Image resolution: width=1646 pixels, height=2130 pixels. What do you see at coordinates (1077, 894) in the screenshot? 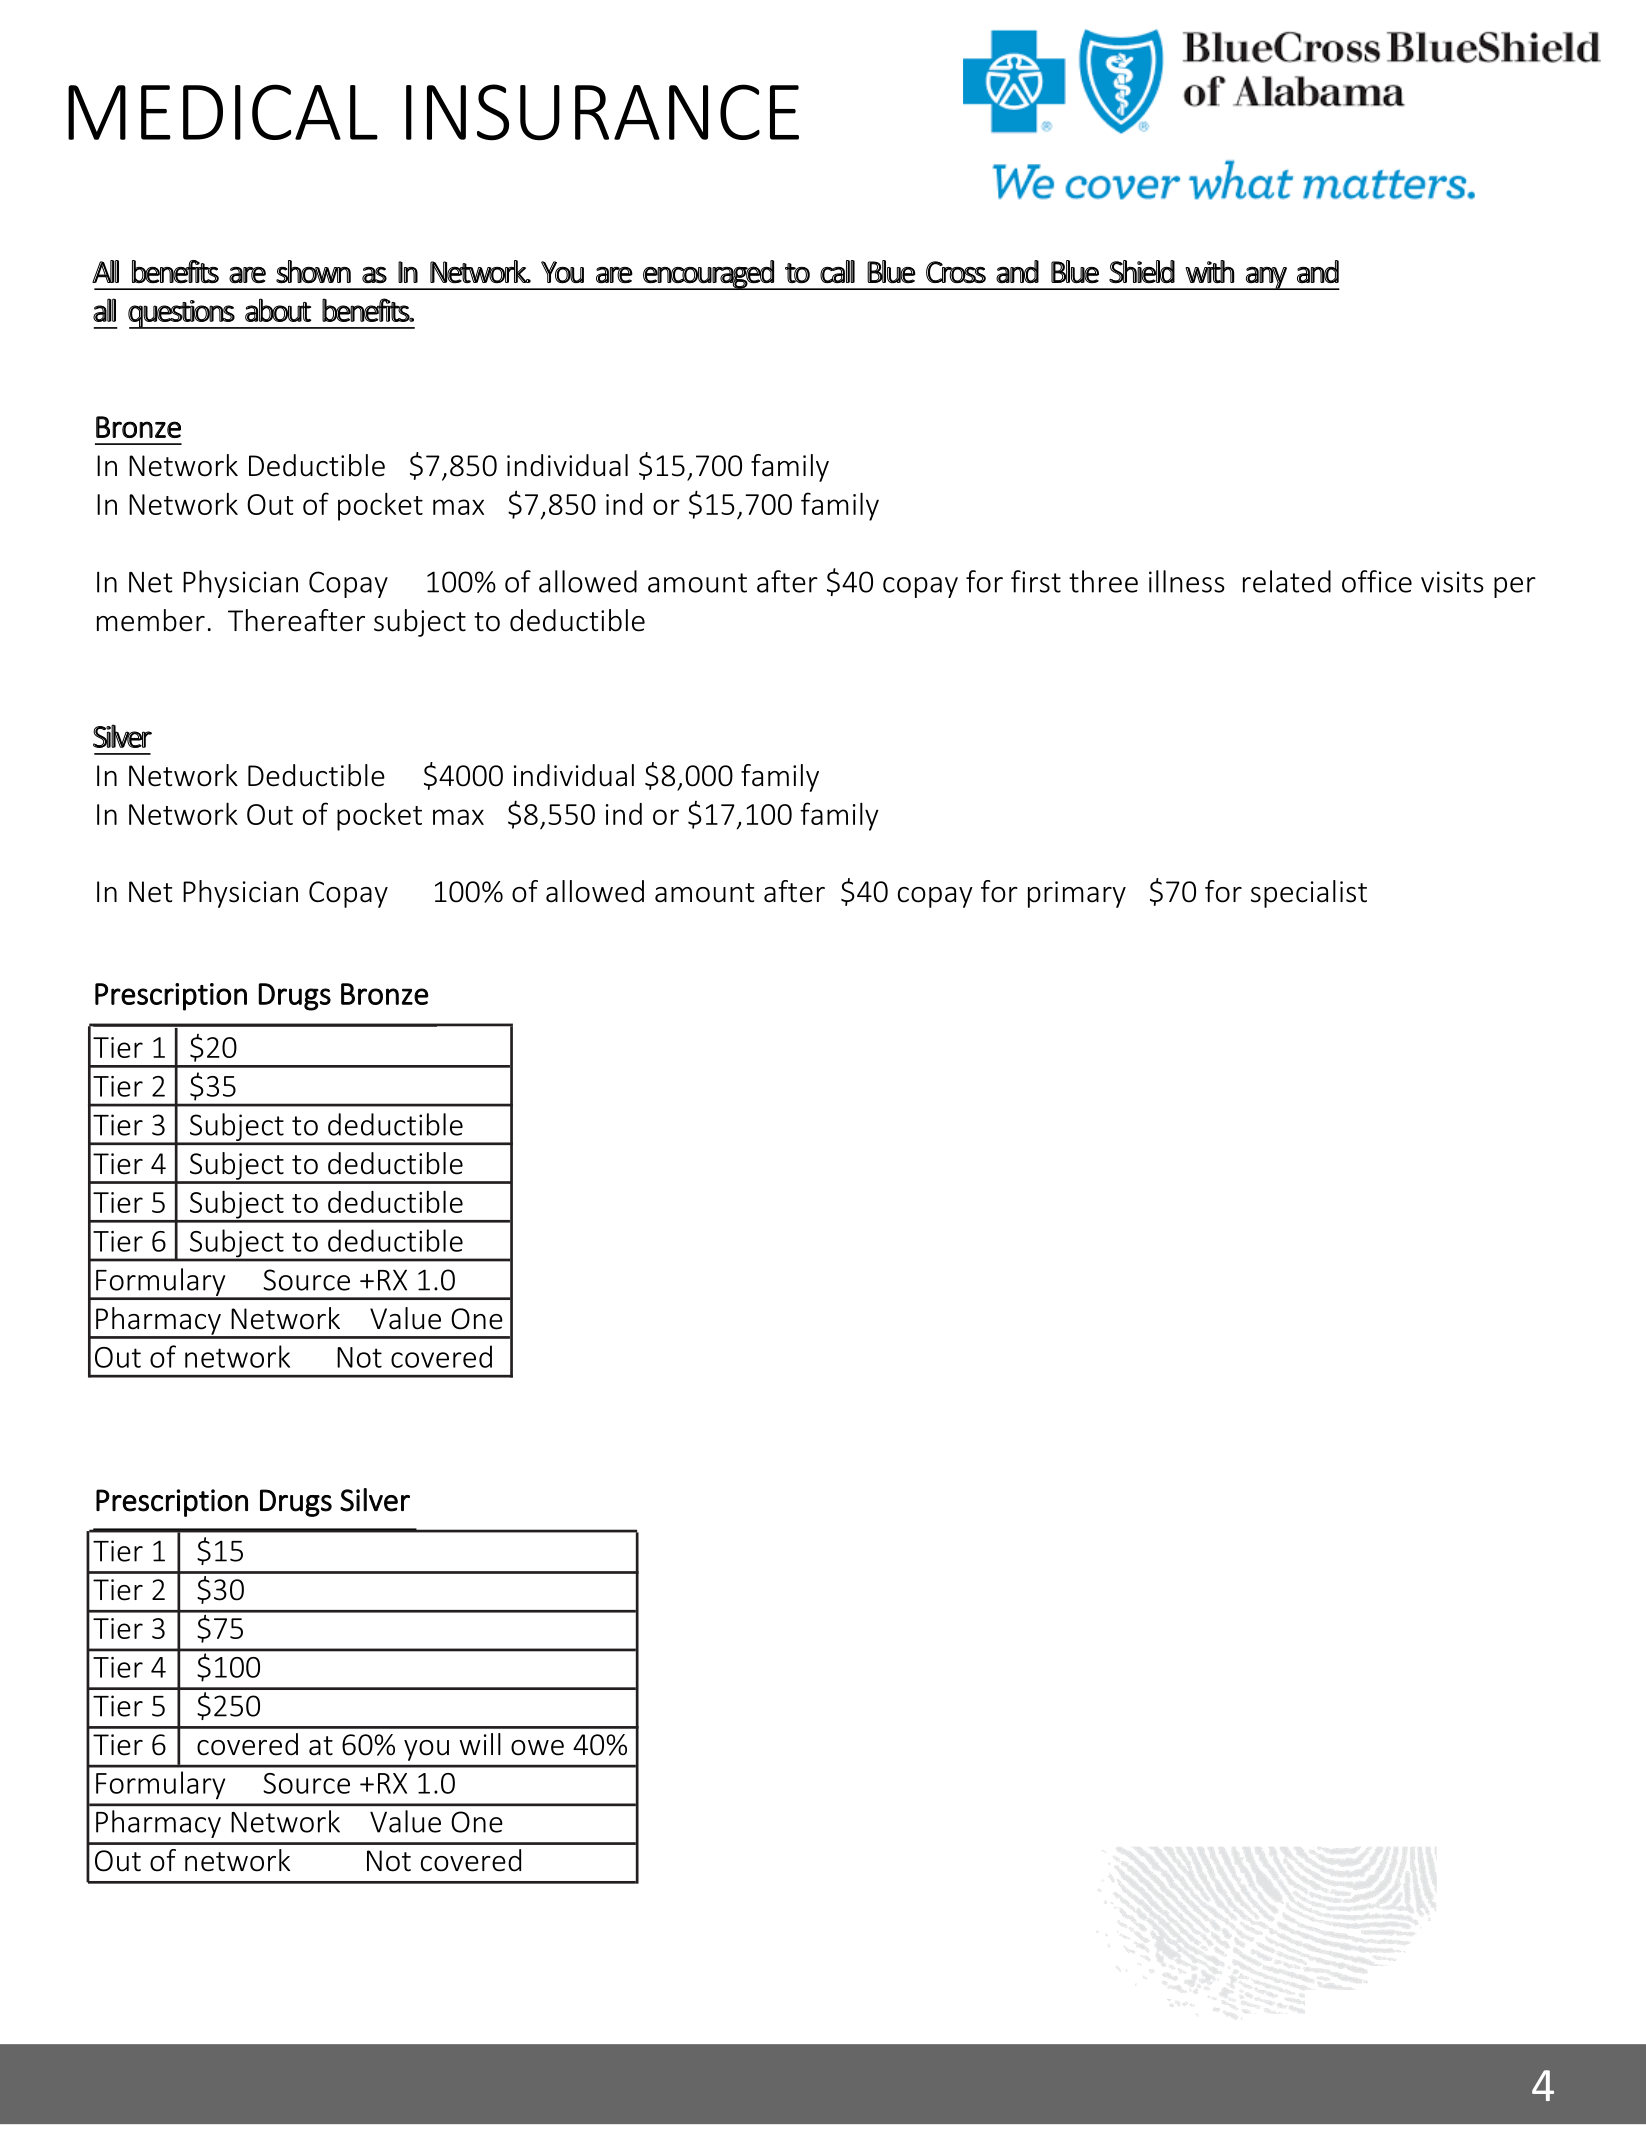
I see `primary` at bounding box center [1077, 894].
